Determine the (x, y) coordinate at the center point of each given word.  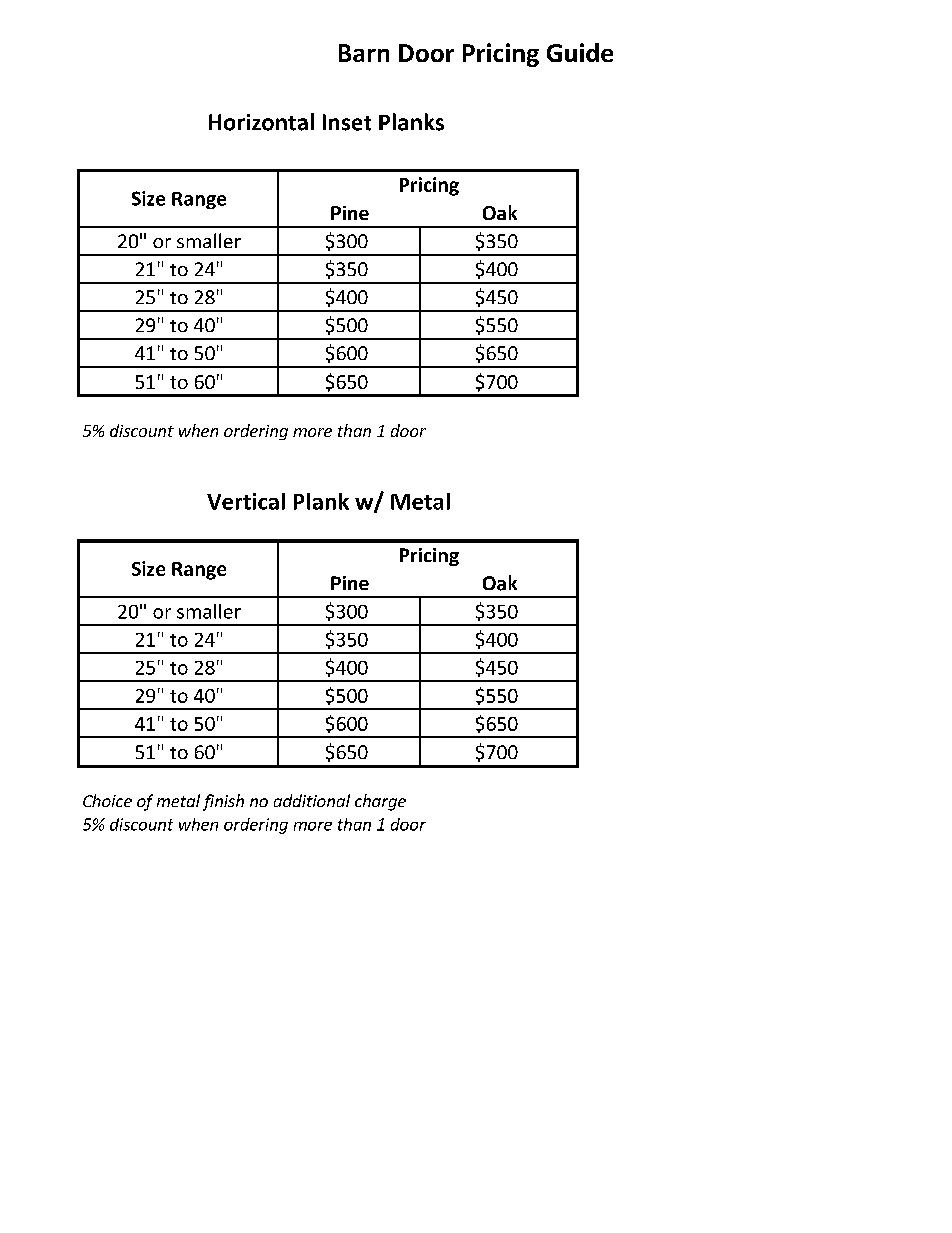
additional (312, 800)
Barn (364, 53)
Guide (580, 52)
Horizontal (261, 122)
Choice (107, 800)
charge (380, 802)
